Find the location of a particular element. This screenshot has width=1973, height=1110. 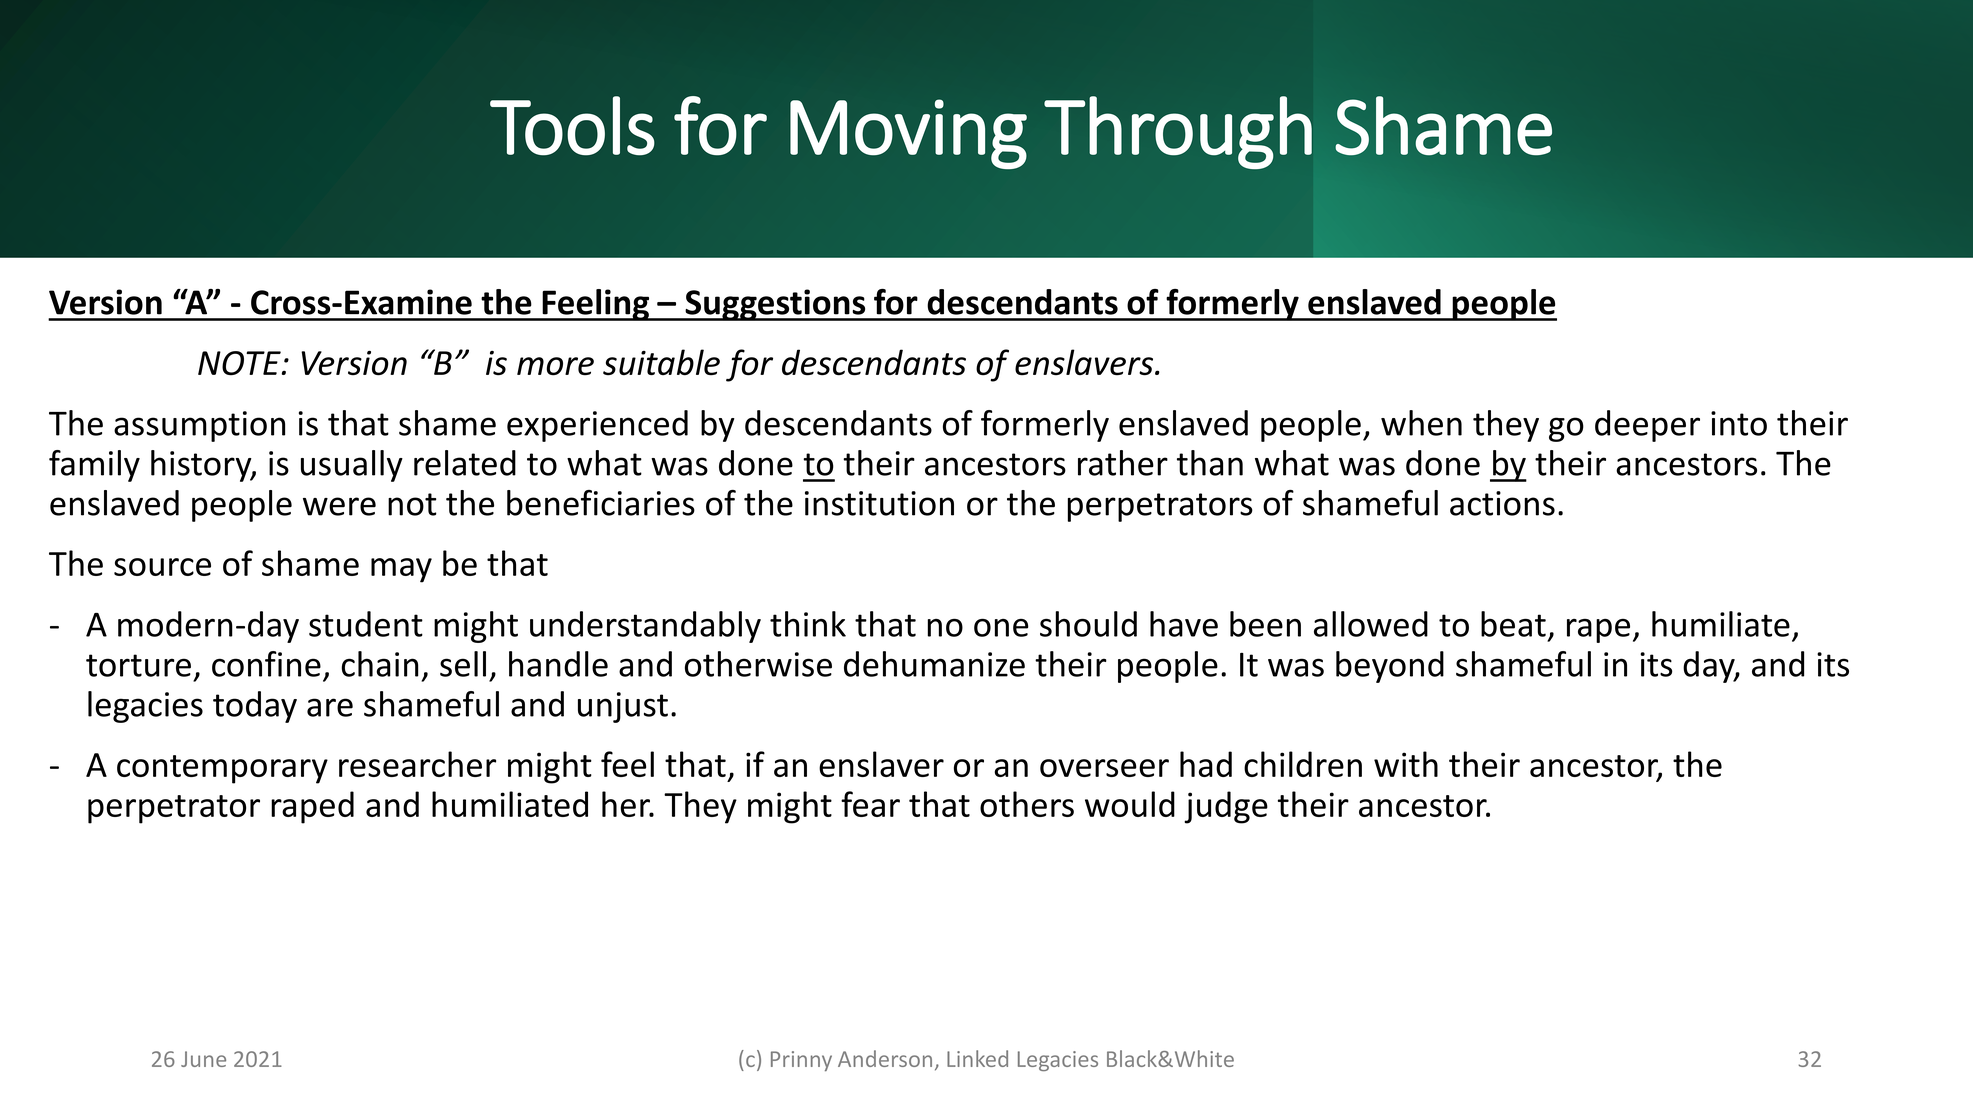

Tools is located at coordinates (572, 126).
